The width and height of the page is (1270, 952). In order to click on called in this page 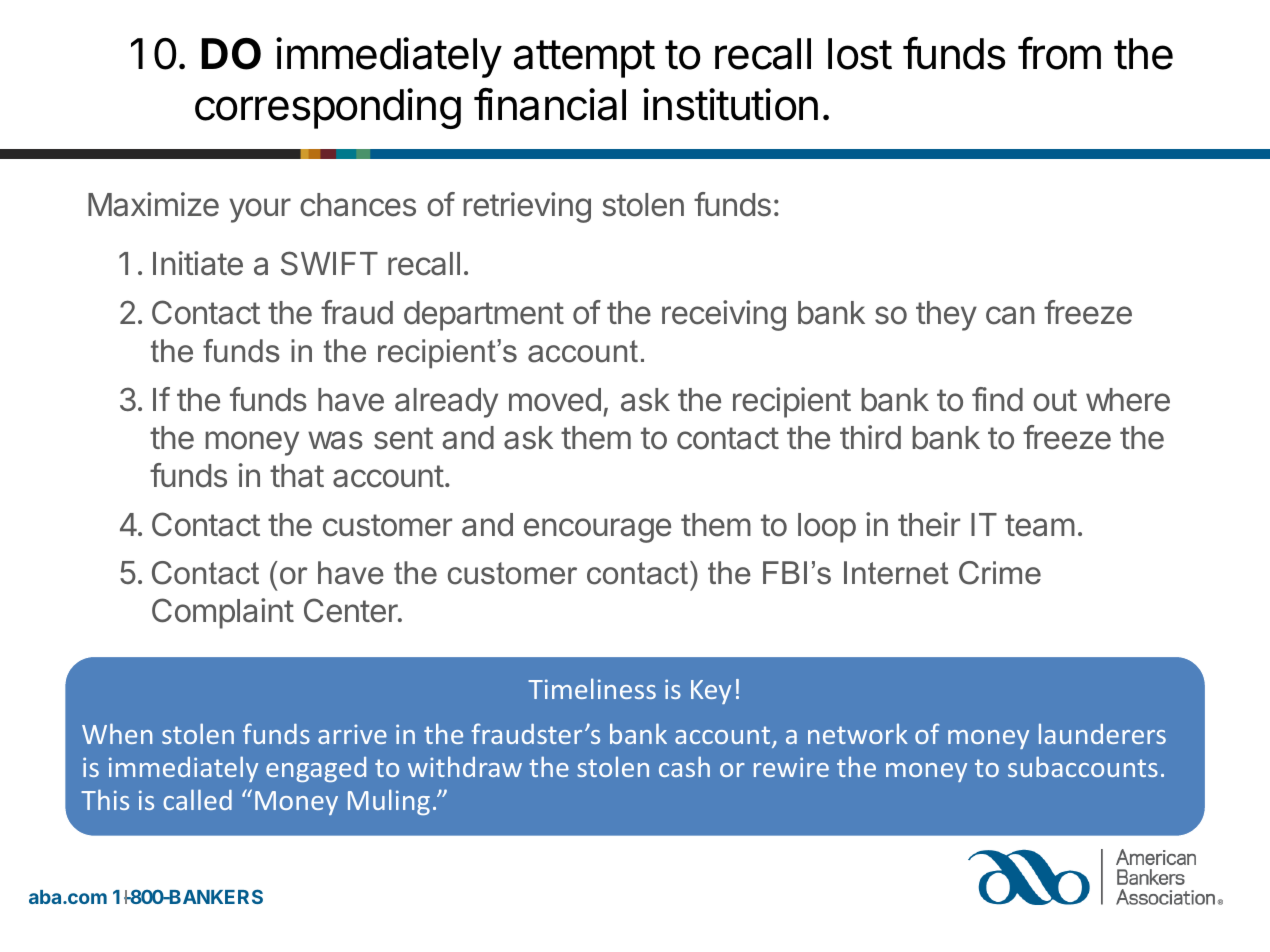, I will do `click(197, 799)`.
